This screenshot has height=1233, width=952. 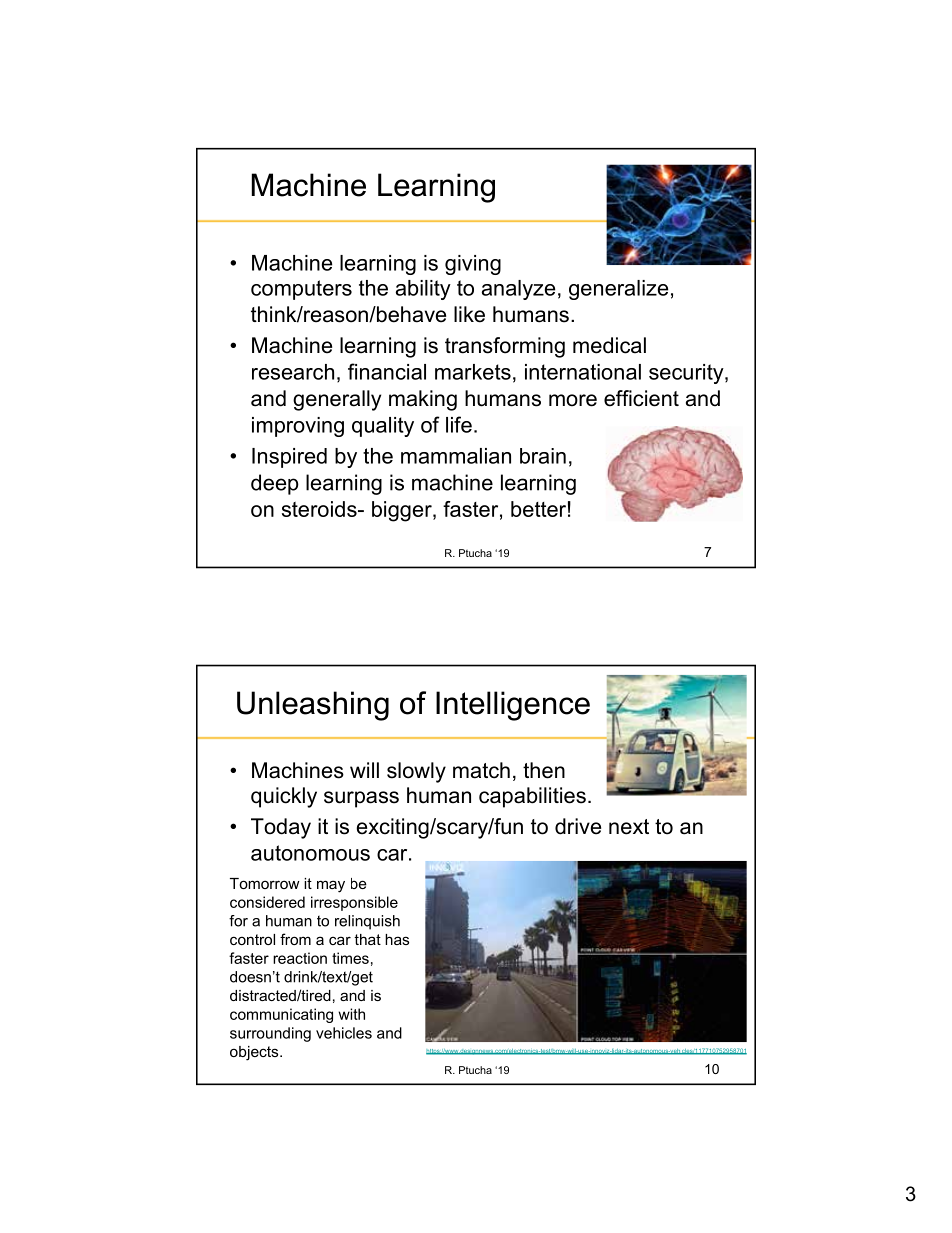 I want to click on Inspired, so click(x=289, y=458).
